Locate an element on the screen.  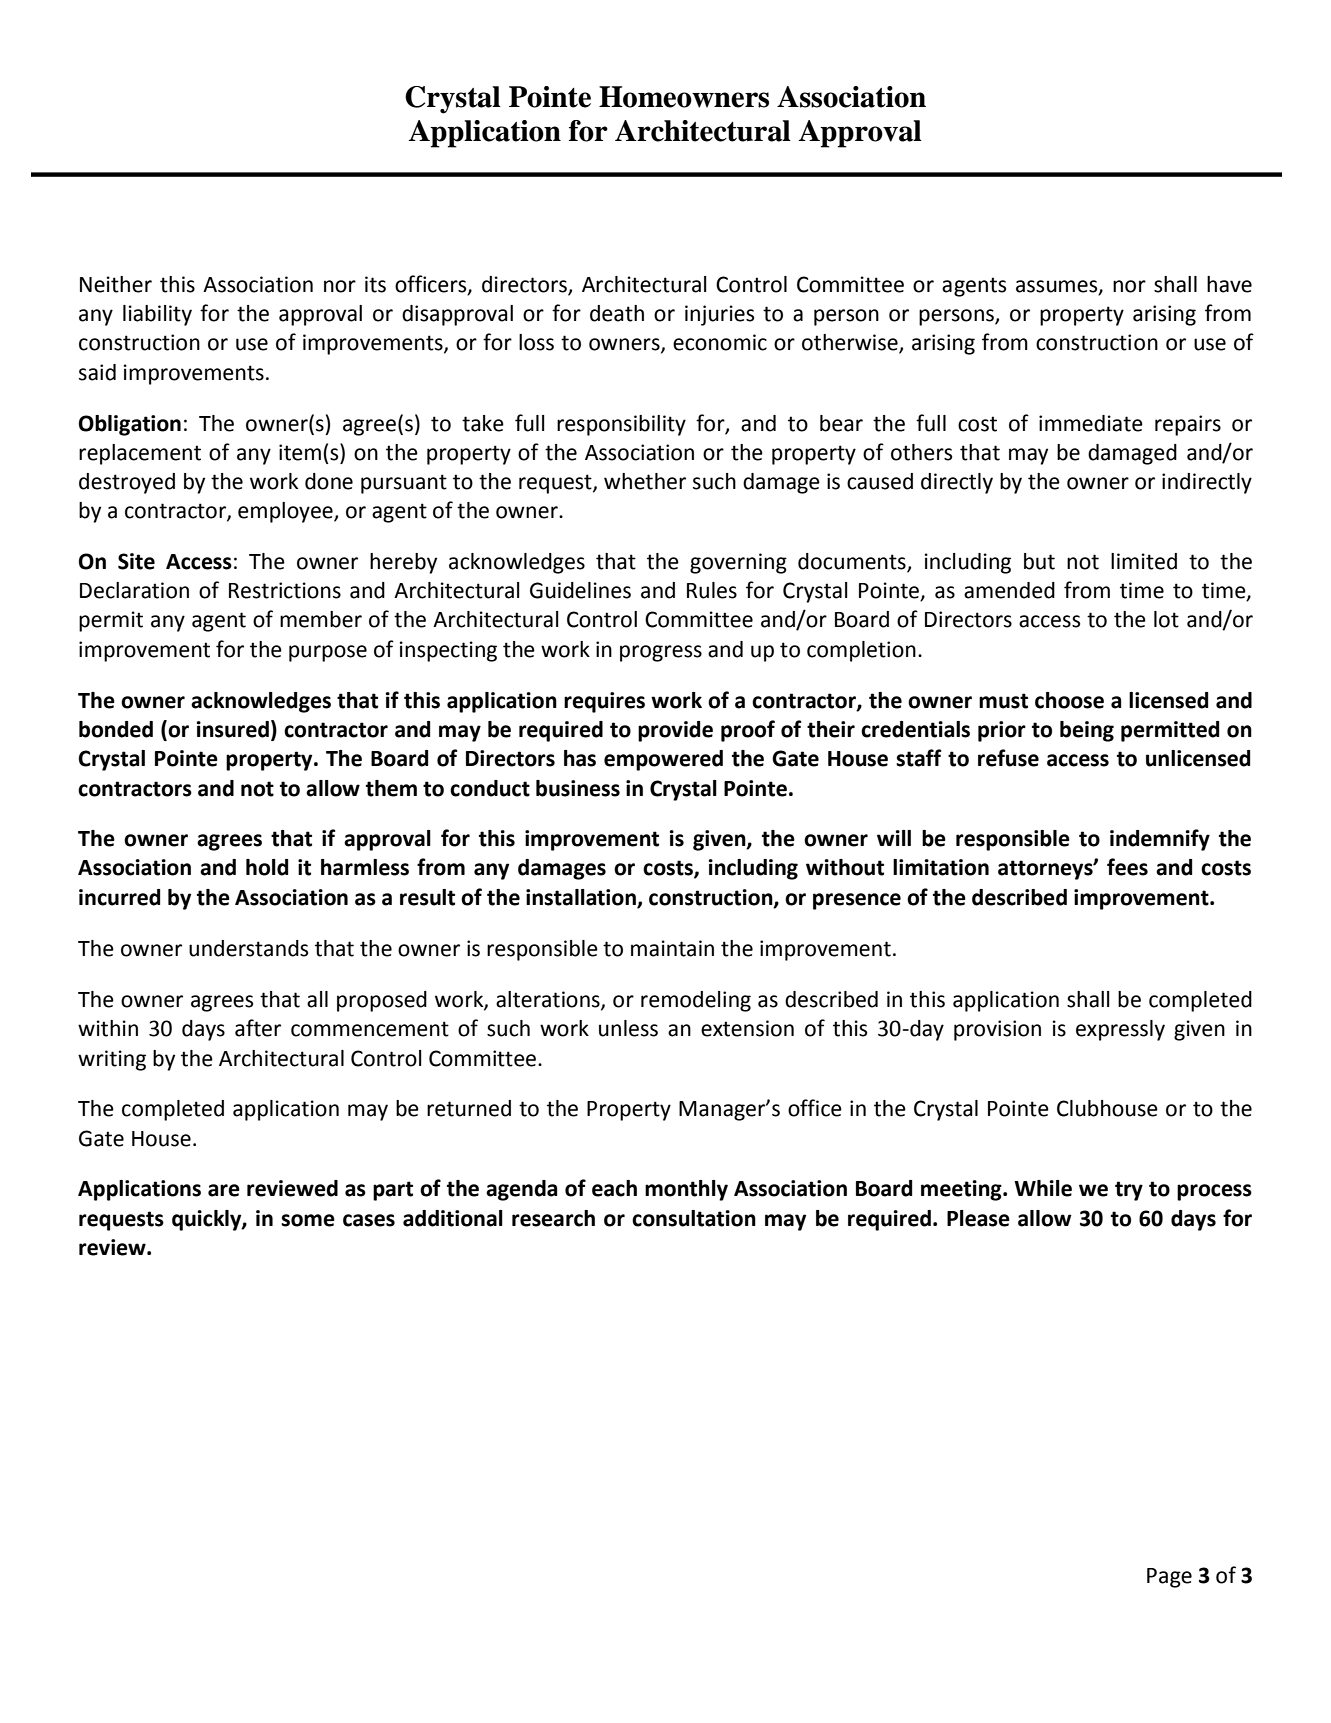
lot is located at coordinates (1166, 619).
